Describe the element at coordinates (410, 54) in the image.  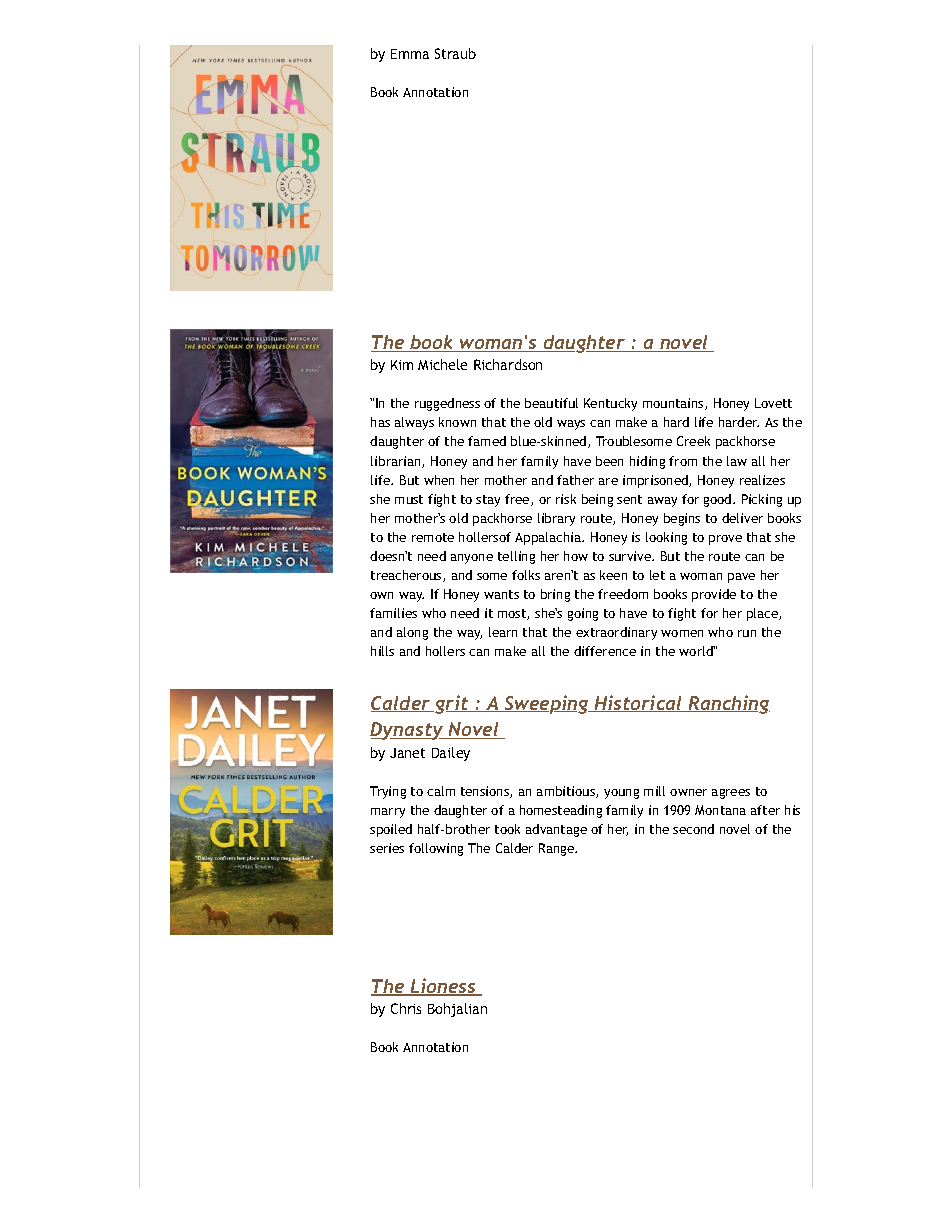
I see `Emma` at that location.
